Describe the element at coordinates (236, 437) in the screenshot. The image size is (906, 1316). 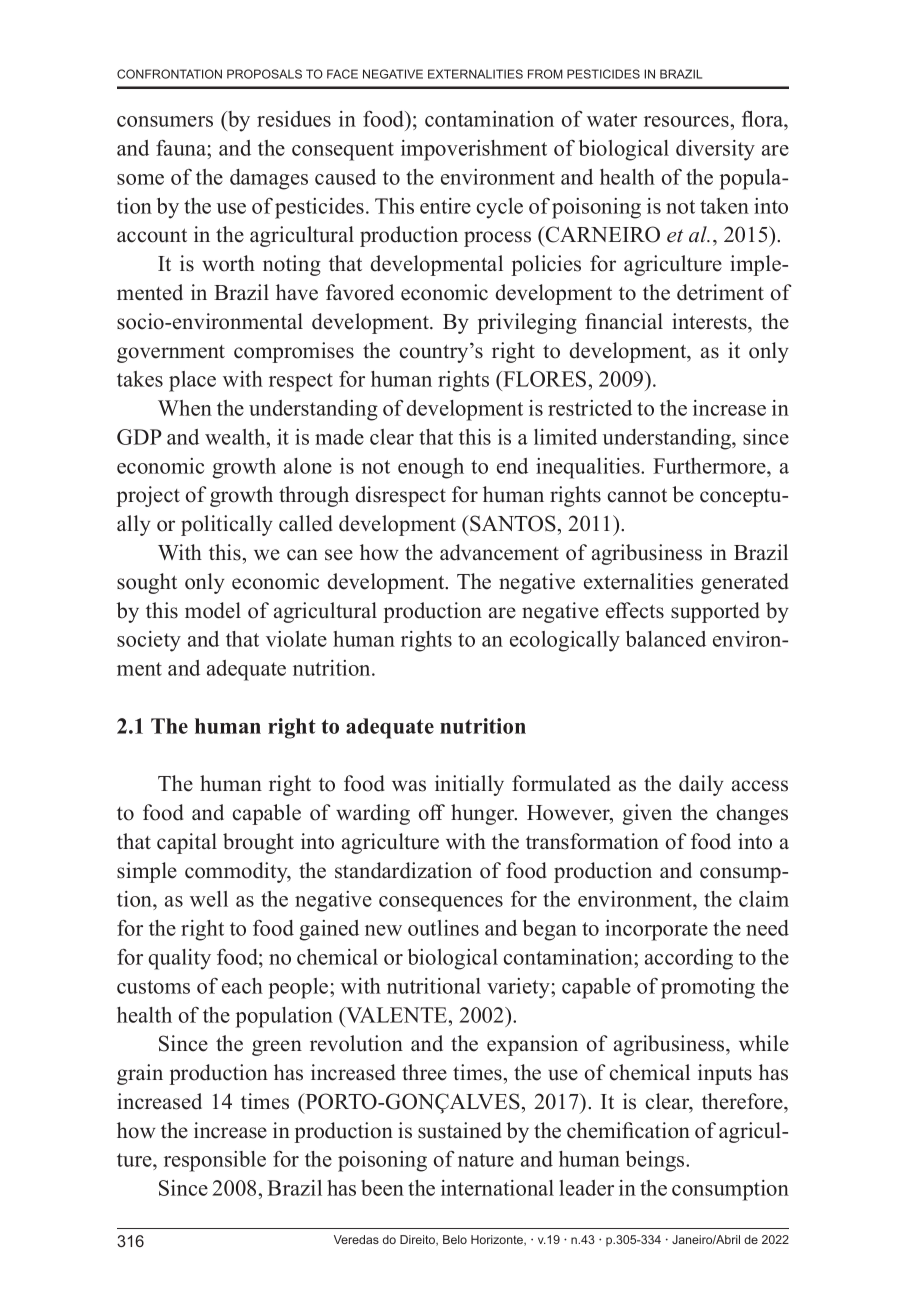
I see `wealth` at that location.
